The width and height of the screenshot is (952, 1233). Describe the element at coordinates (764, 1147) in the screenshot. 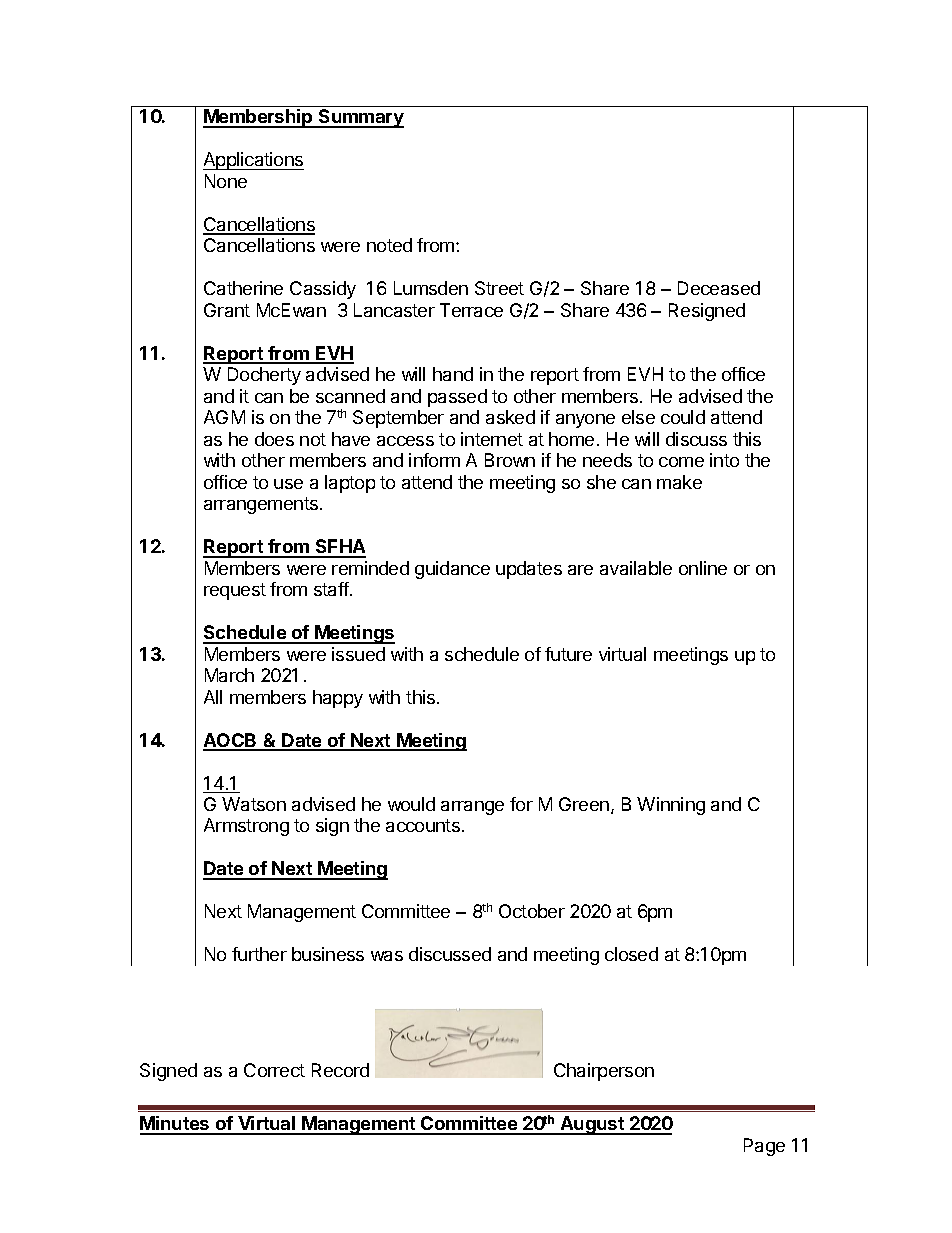

I see `Page` at that location.
